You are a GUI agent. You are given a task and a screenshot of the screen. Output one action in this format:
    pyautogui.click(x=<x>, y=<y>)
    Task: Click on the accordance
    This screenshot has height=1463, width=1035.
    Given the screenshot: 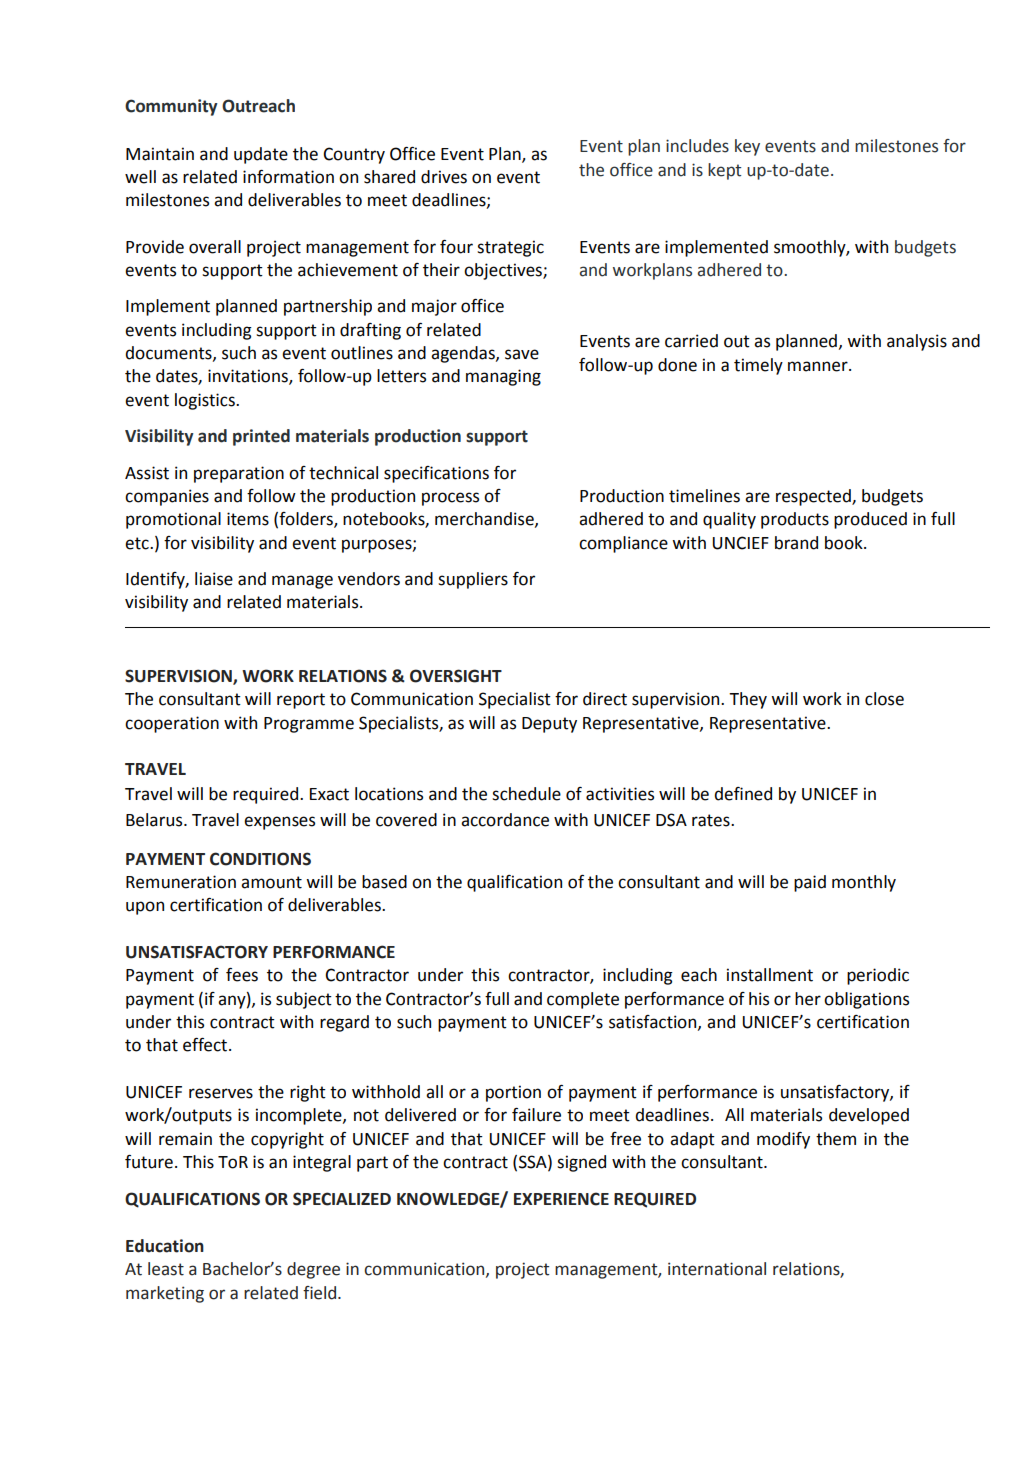 What is the action you would take?
    pyautogui.click(x=505, y=820)
